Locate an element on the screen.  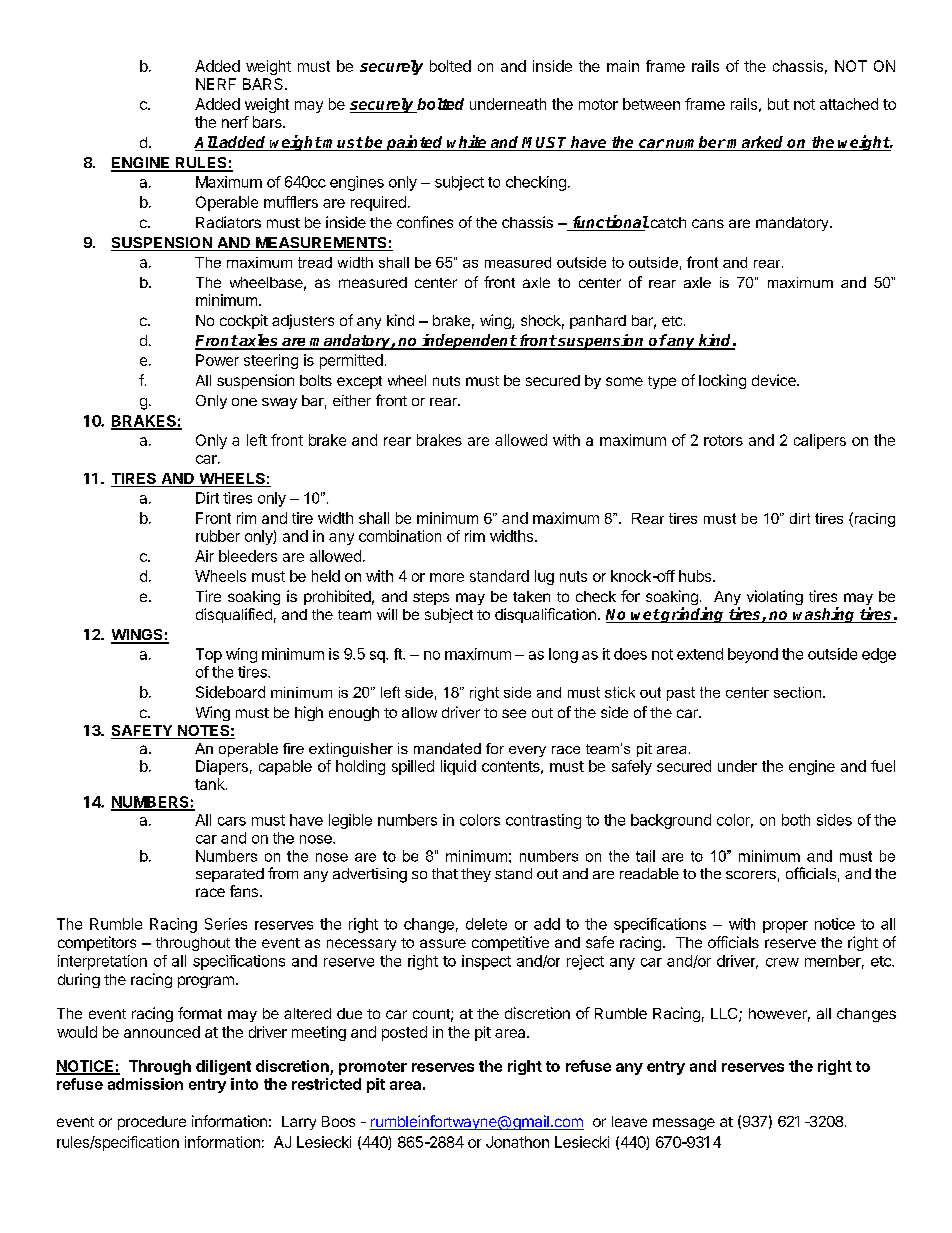
device is located at coordinates (775, 380).
